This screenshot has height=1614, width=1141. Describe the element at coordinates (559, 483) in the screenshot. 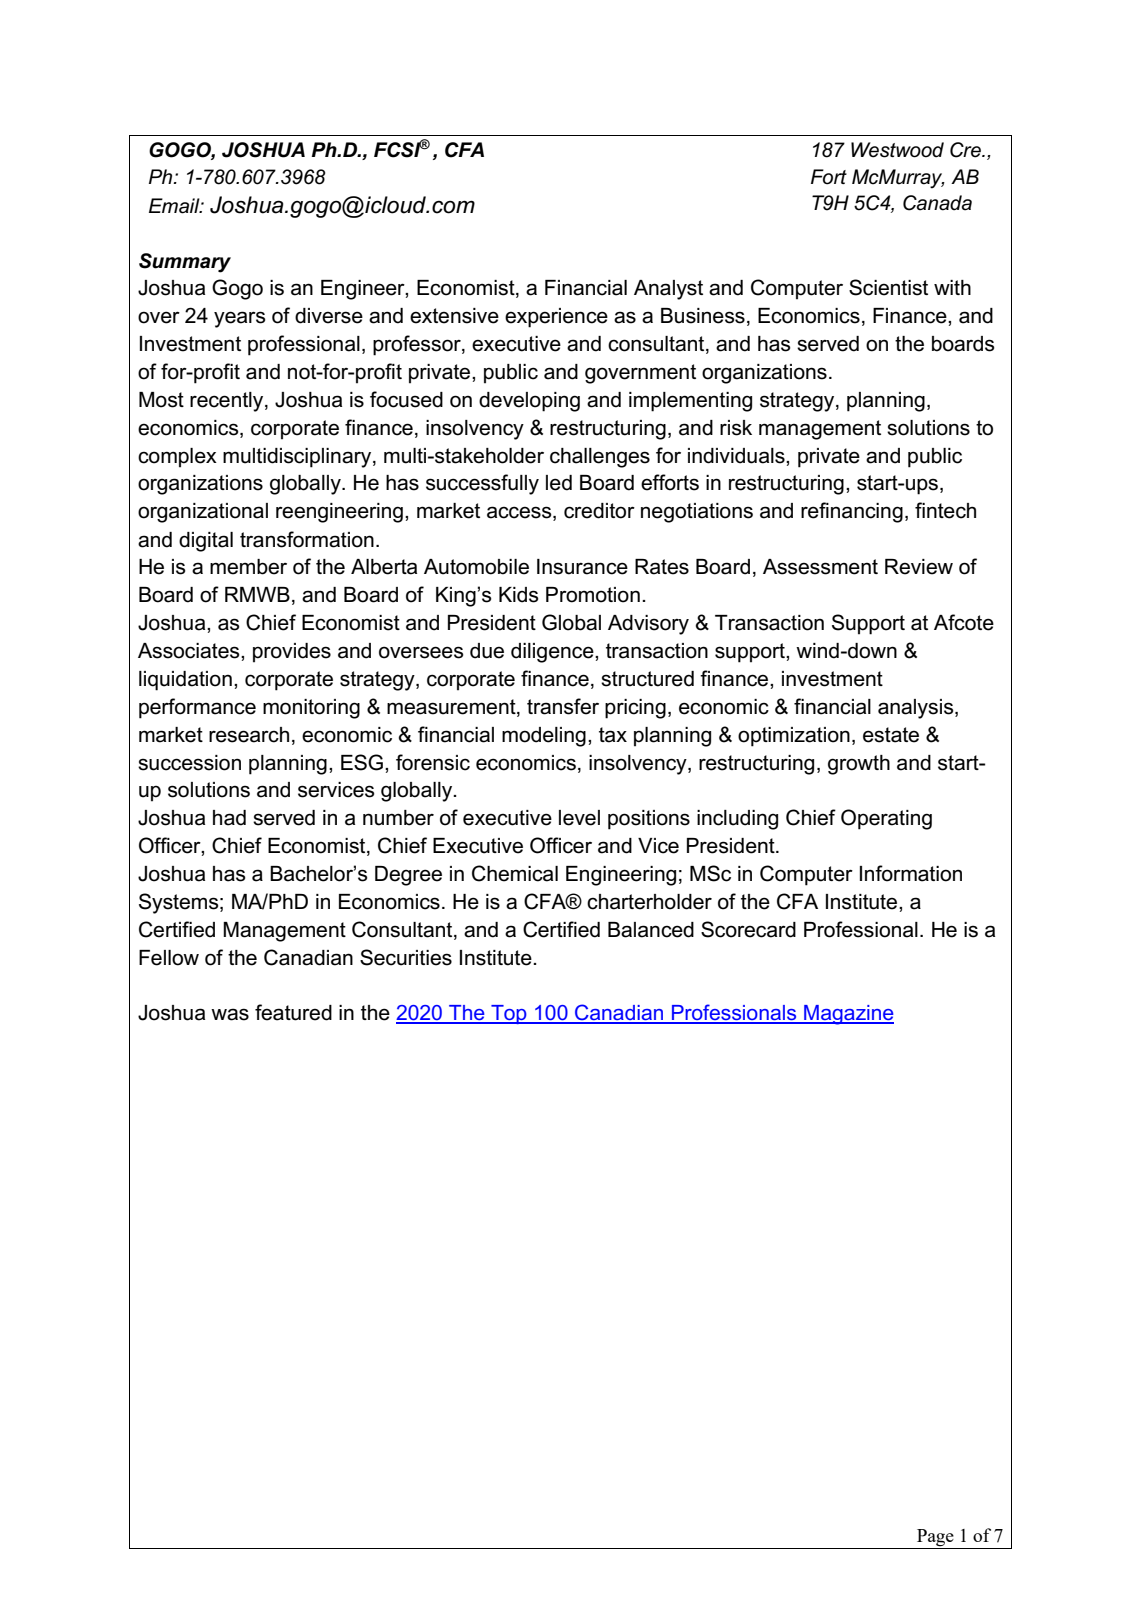

I see `led` at that location.
